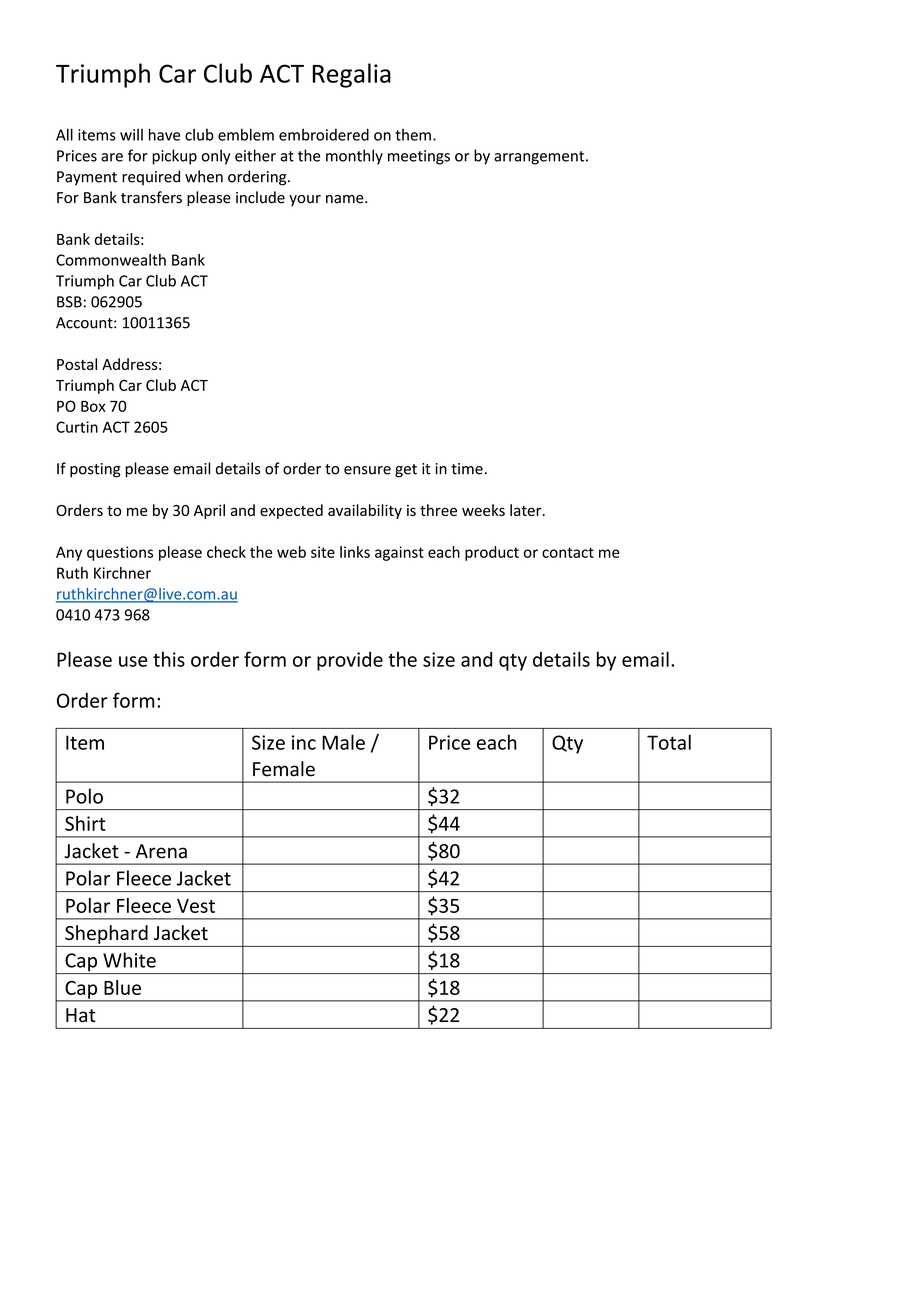 The height and width of the screenshot is (1308, 924). I want to click on White, so click(129, 960).
